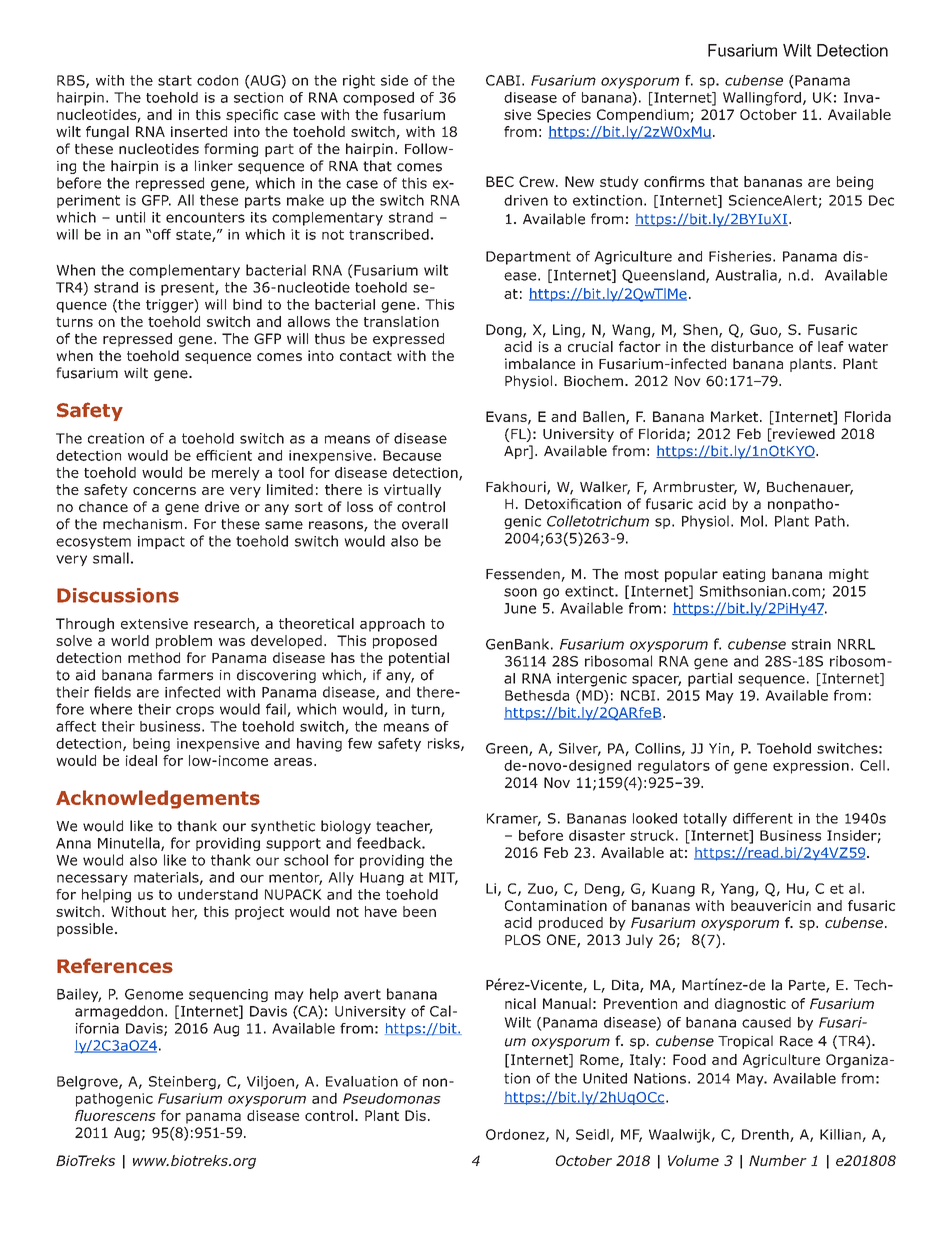  I want to click on Pseudomonas, so click(392, 1098).
